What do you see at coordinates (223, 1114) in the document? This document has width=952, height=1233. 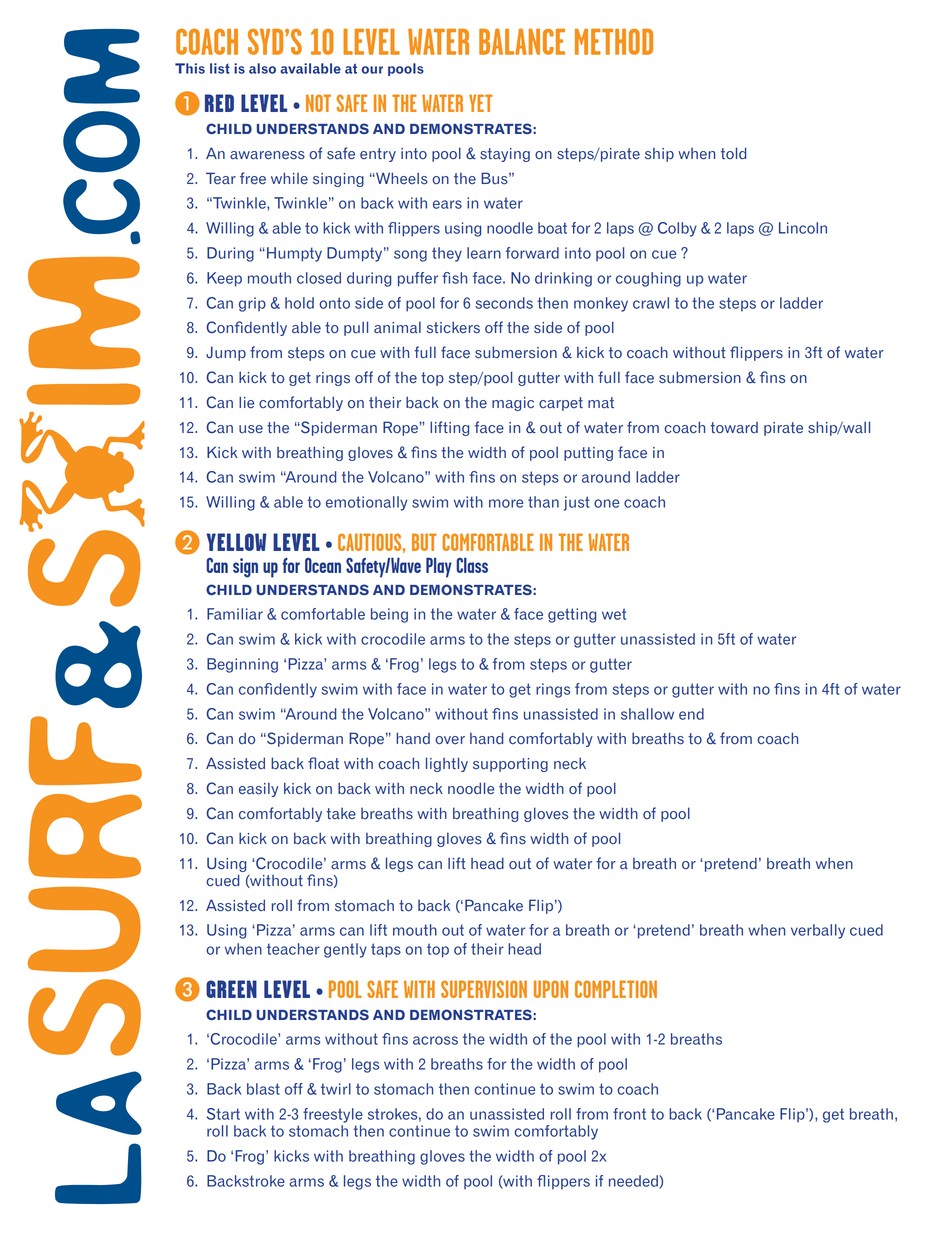 I see `Start` at bounding box center [223, 1114].
